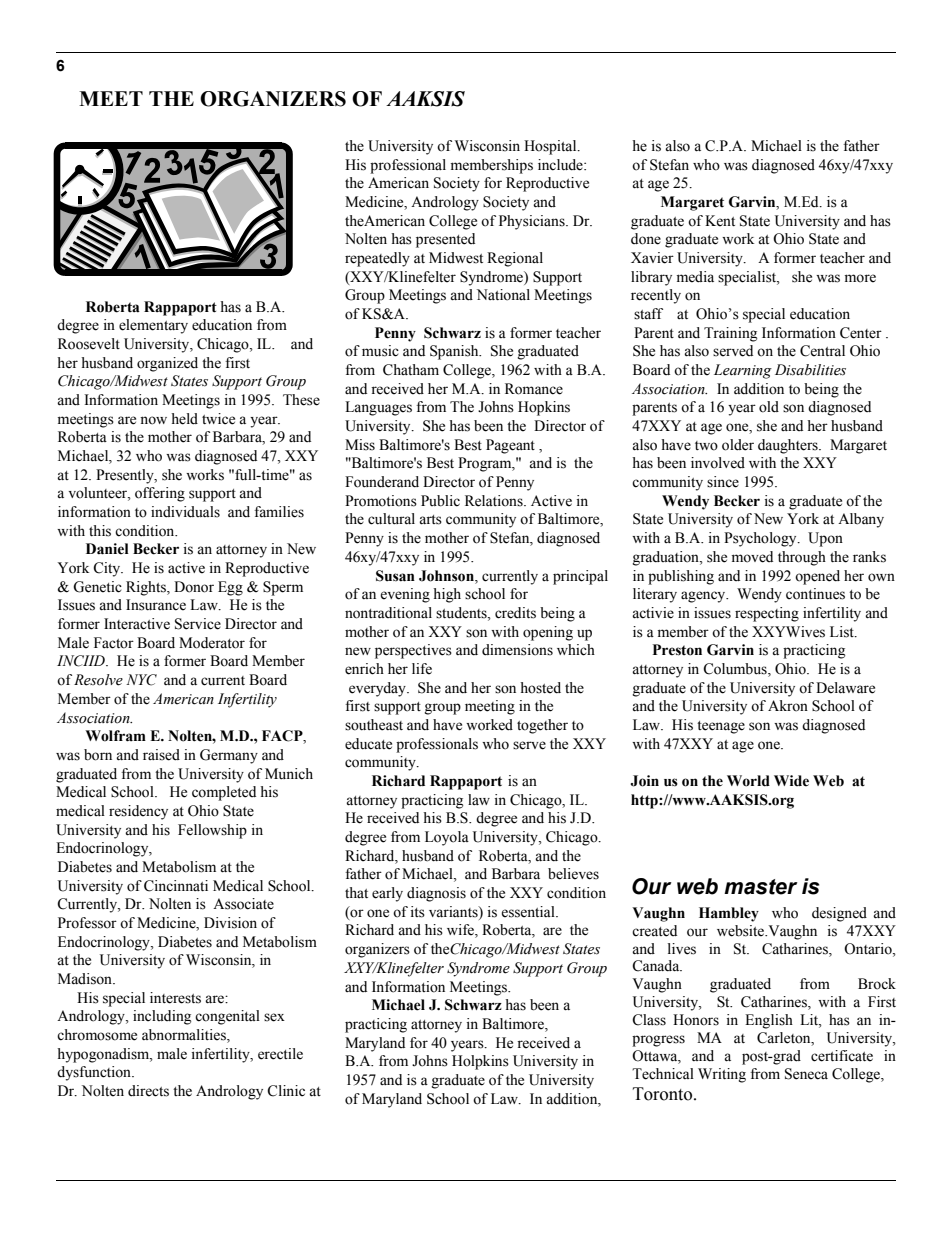 The image size is (952, 1233). I want to click on credits, so click(515, 613).
